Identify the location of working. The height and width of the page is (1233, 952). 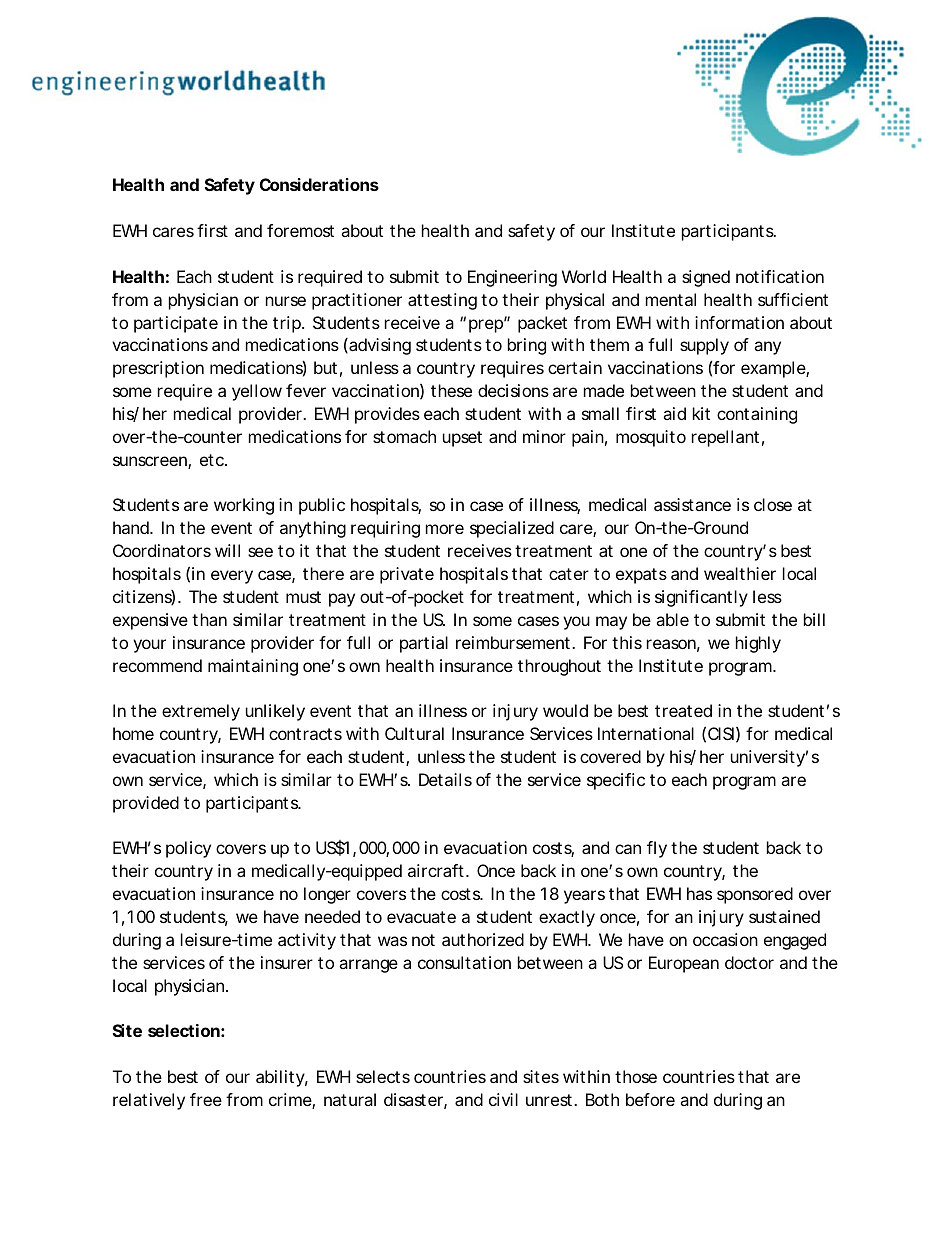
(244, 506).
